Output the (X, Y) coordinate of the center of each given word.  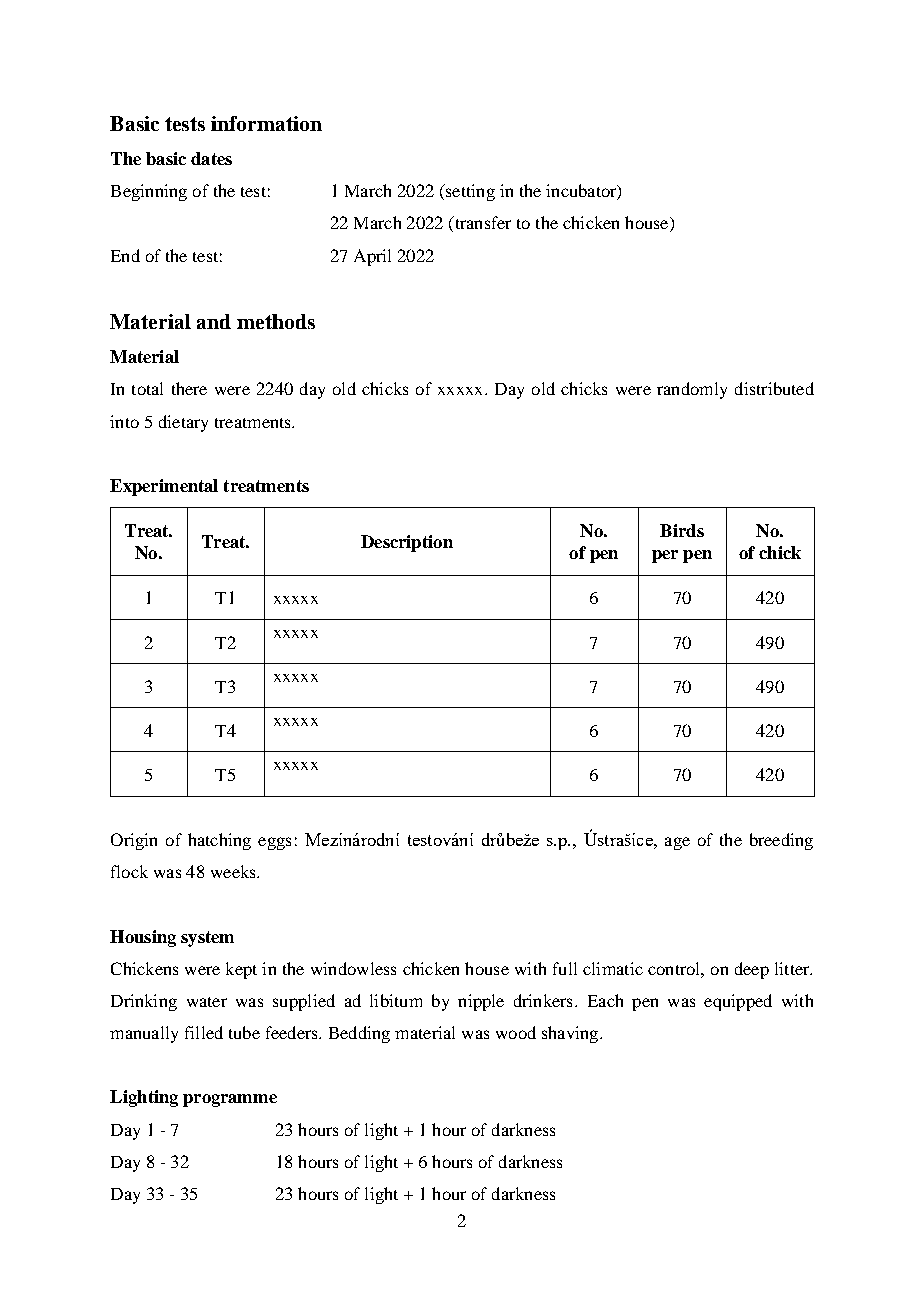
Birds (682, 530)
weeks (234, 871)
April (372, 257)
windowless (353, 968)
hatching (219, 841)
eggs (274, 843)
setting (469, 192)
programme (230, 1100)
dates (211, 158)
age (677, 843)
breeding (781, 841)
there (189, 388)
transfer (481, 224)
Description (407, 543)
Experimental (164, 487)
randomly (692, 390)
